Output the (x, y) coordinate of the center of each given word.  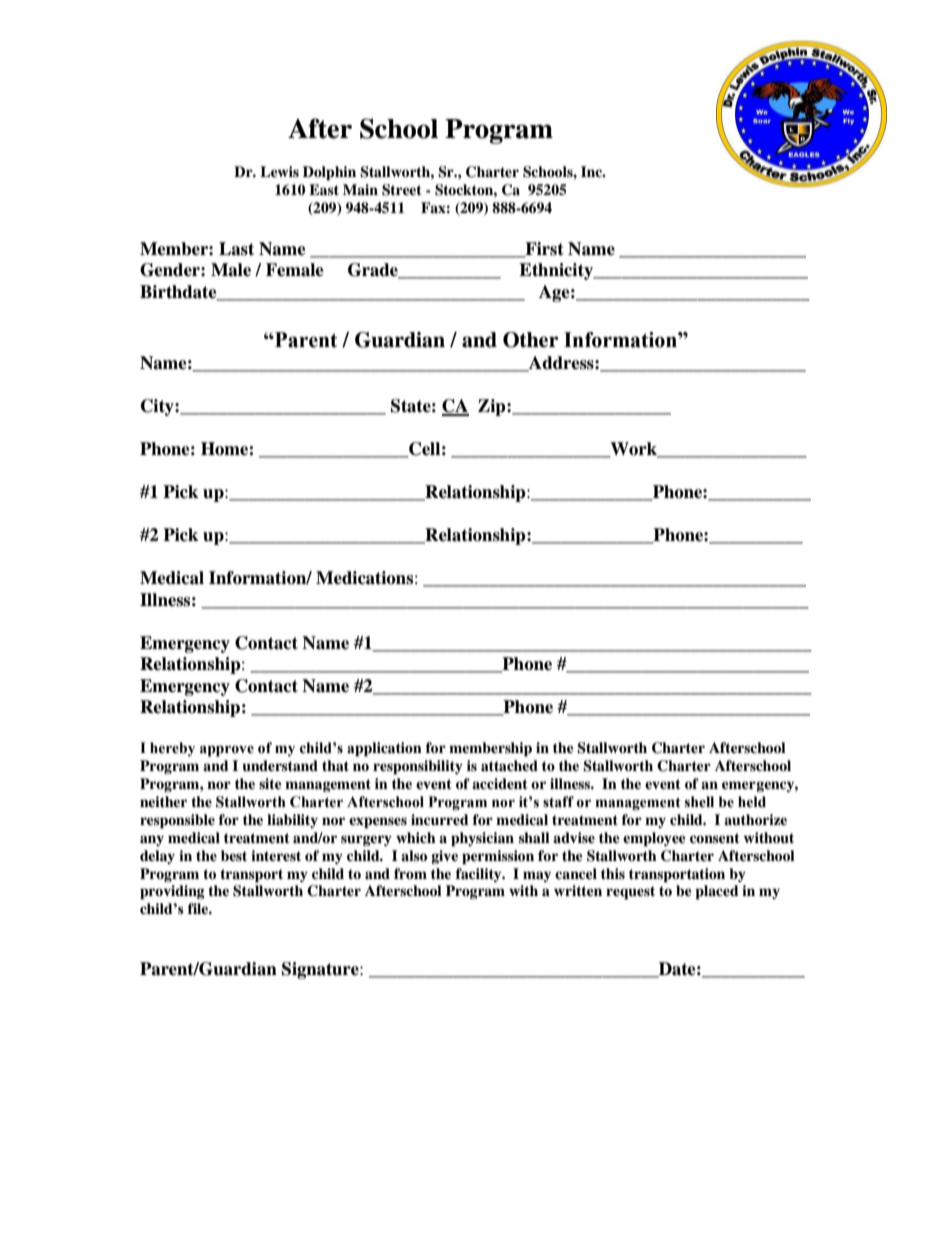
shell (699, 802)
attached (509, 765)
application (384, 749)
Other (531, 340)
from (410, 873)
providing (172, 892)
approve (227, 751)
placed (717, 892)
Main (360, 189)
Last (236, 249)
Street (402, 190)
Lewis (279, 171)
